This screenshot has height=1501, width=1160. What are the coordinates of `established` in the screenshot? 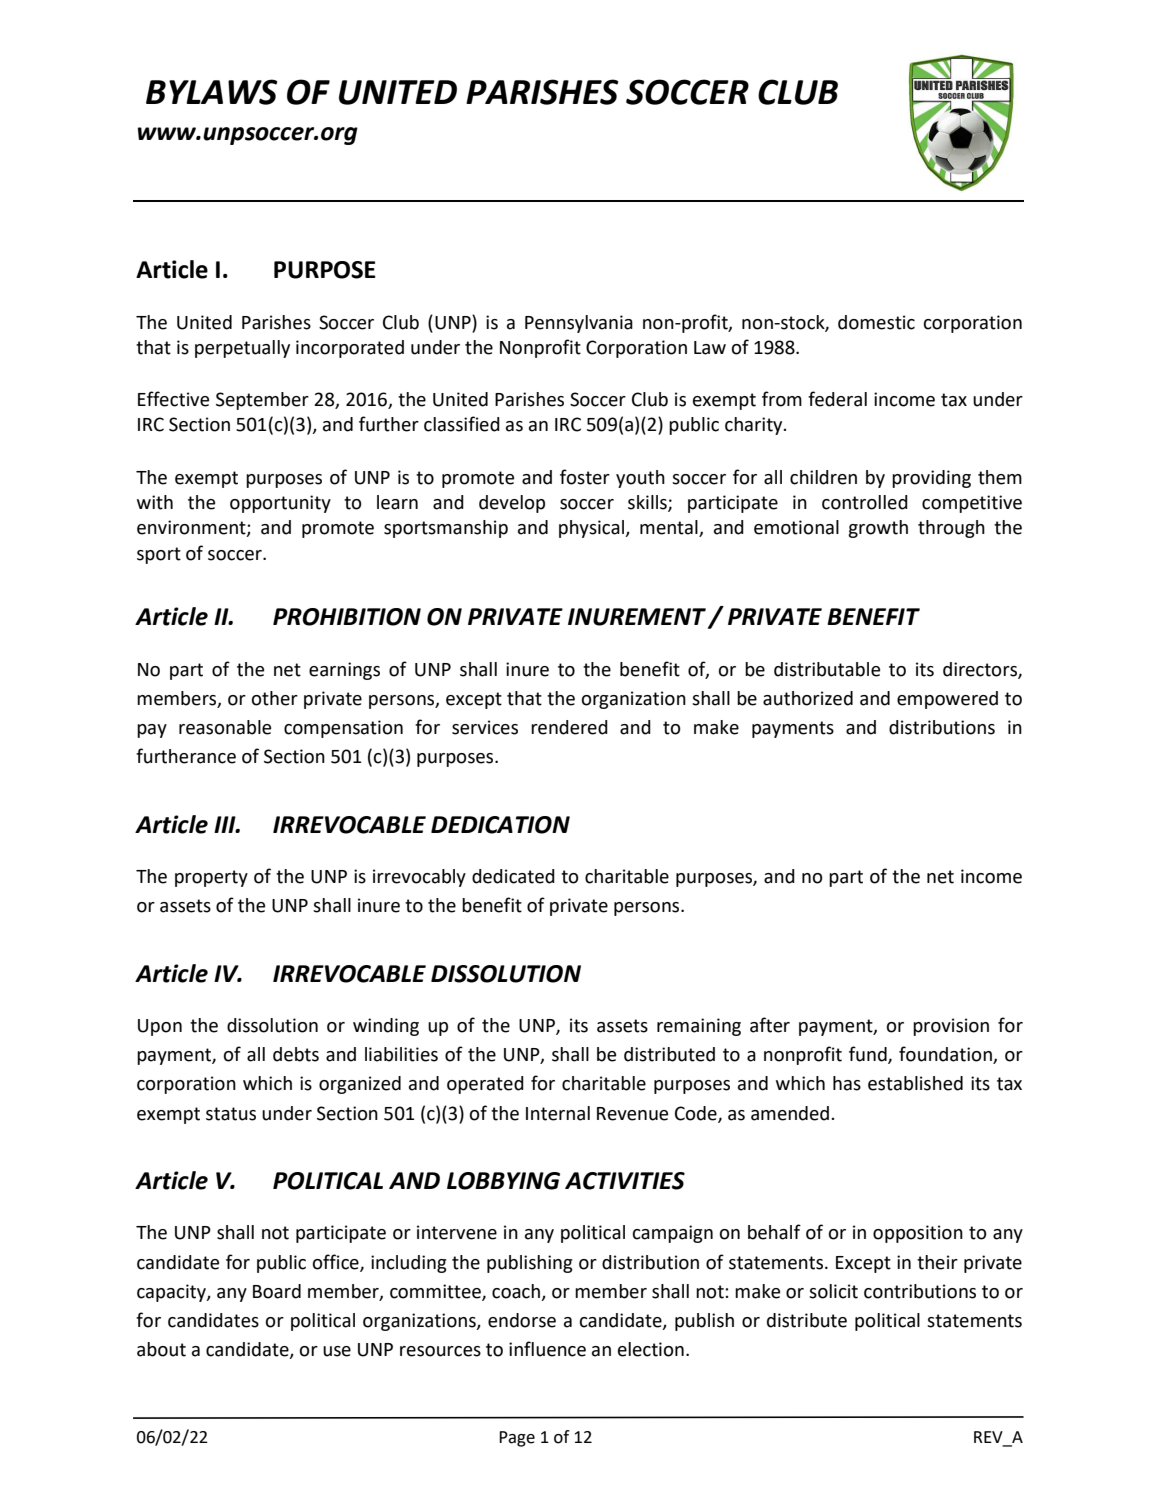 It's located at (915, 1083).
